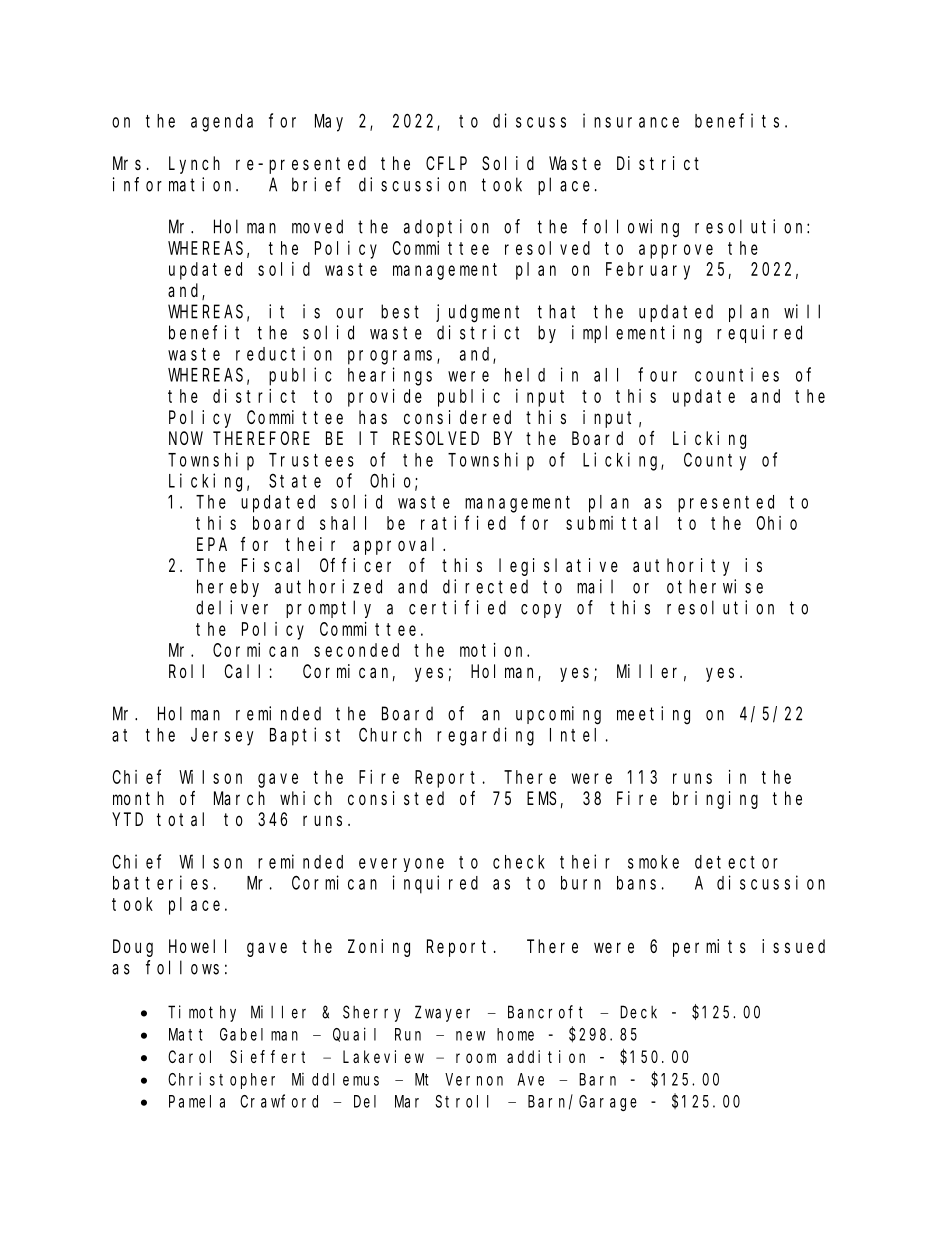 Image resolution: width=952 pixels, height=1233 pixels. Describe the element at coordinates (631, 120) in the page. I see `insurance` at that location.
